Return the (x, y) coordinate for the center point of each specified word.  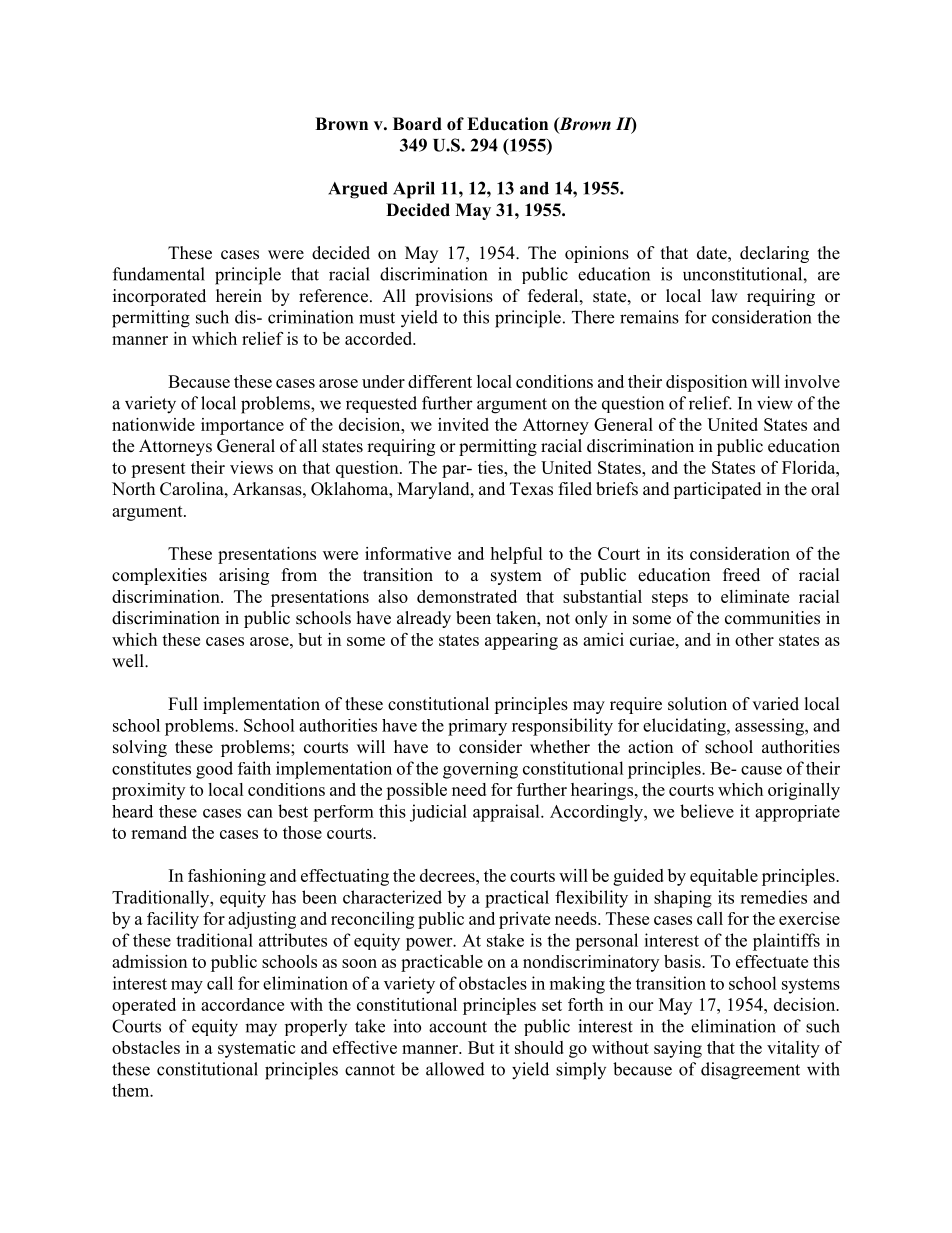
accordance (242, 1004)
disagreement (750, 1071)
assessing (770, 727)
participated (717, 490)
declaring (774, 254)
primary (477, 727)
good (214, 770)
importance (242, 426)
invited (463, 424)
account (458, 1027)
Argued (358, 190)
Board (417, 124)
